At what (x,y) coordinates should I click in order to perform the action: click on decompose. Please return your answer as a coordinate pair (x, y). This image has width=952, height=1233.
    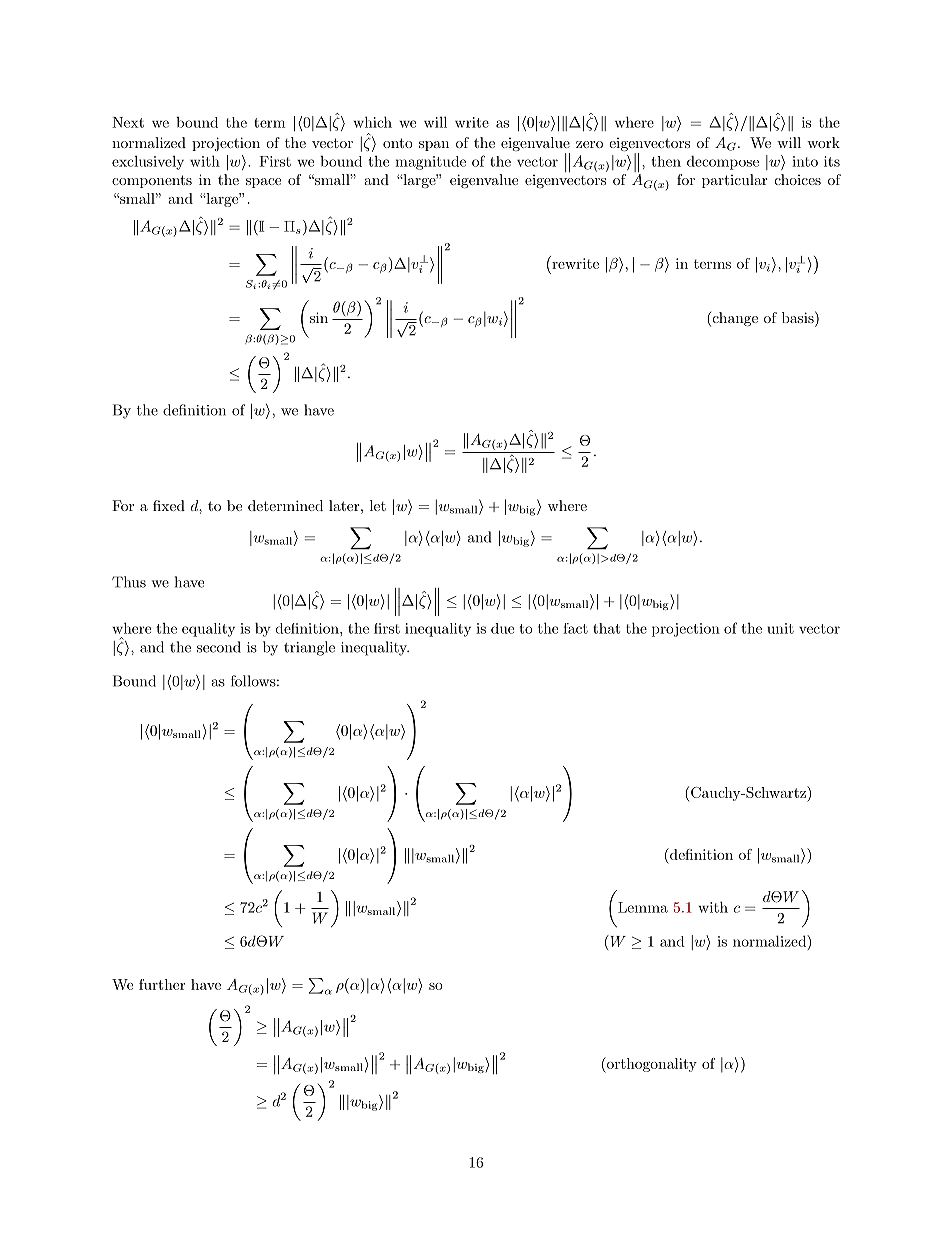
    Looking at the image, I should click on (723, 163).
